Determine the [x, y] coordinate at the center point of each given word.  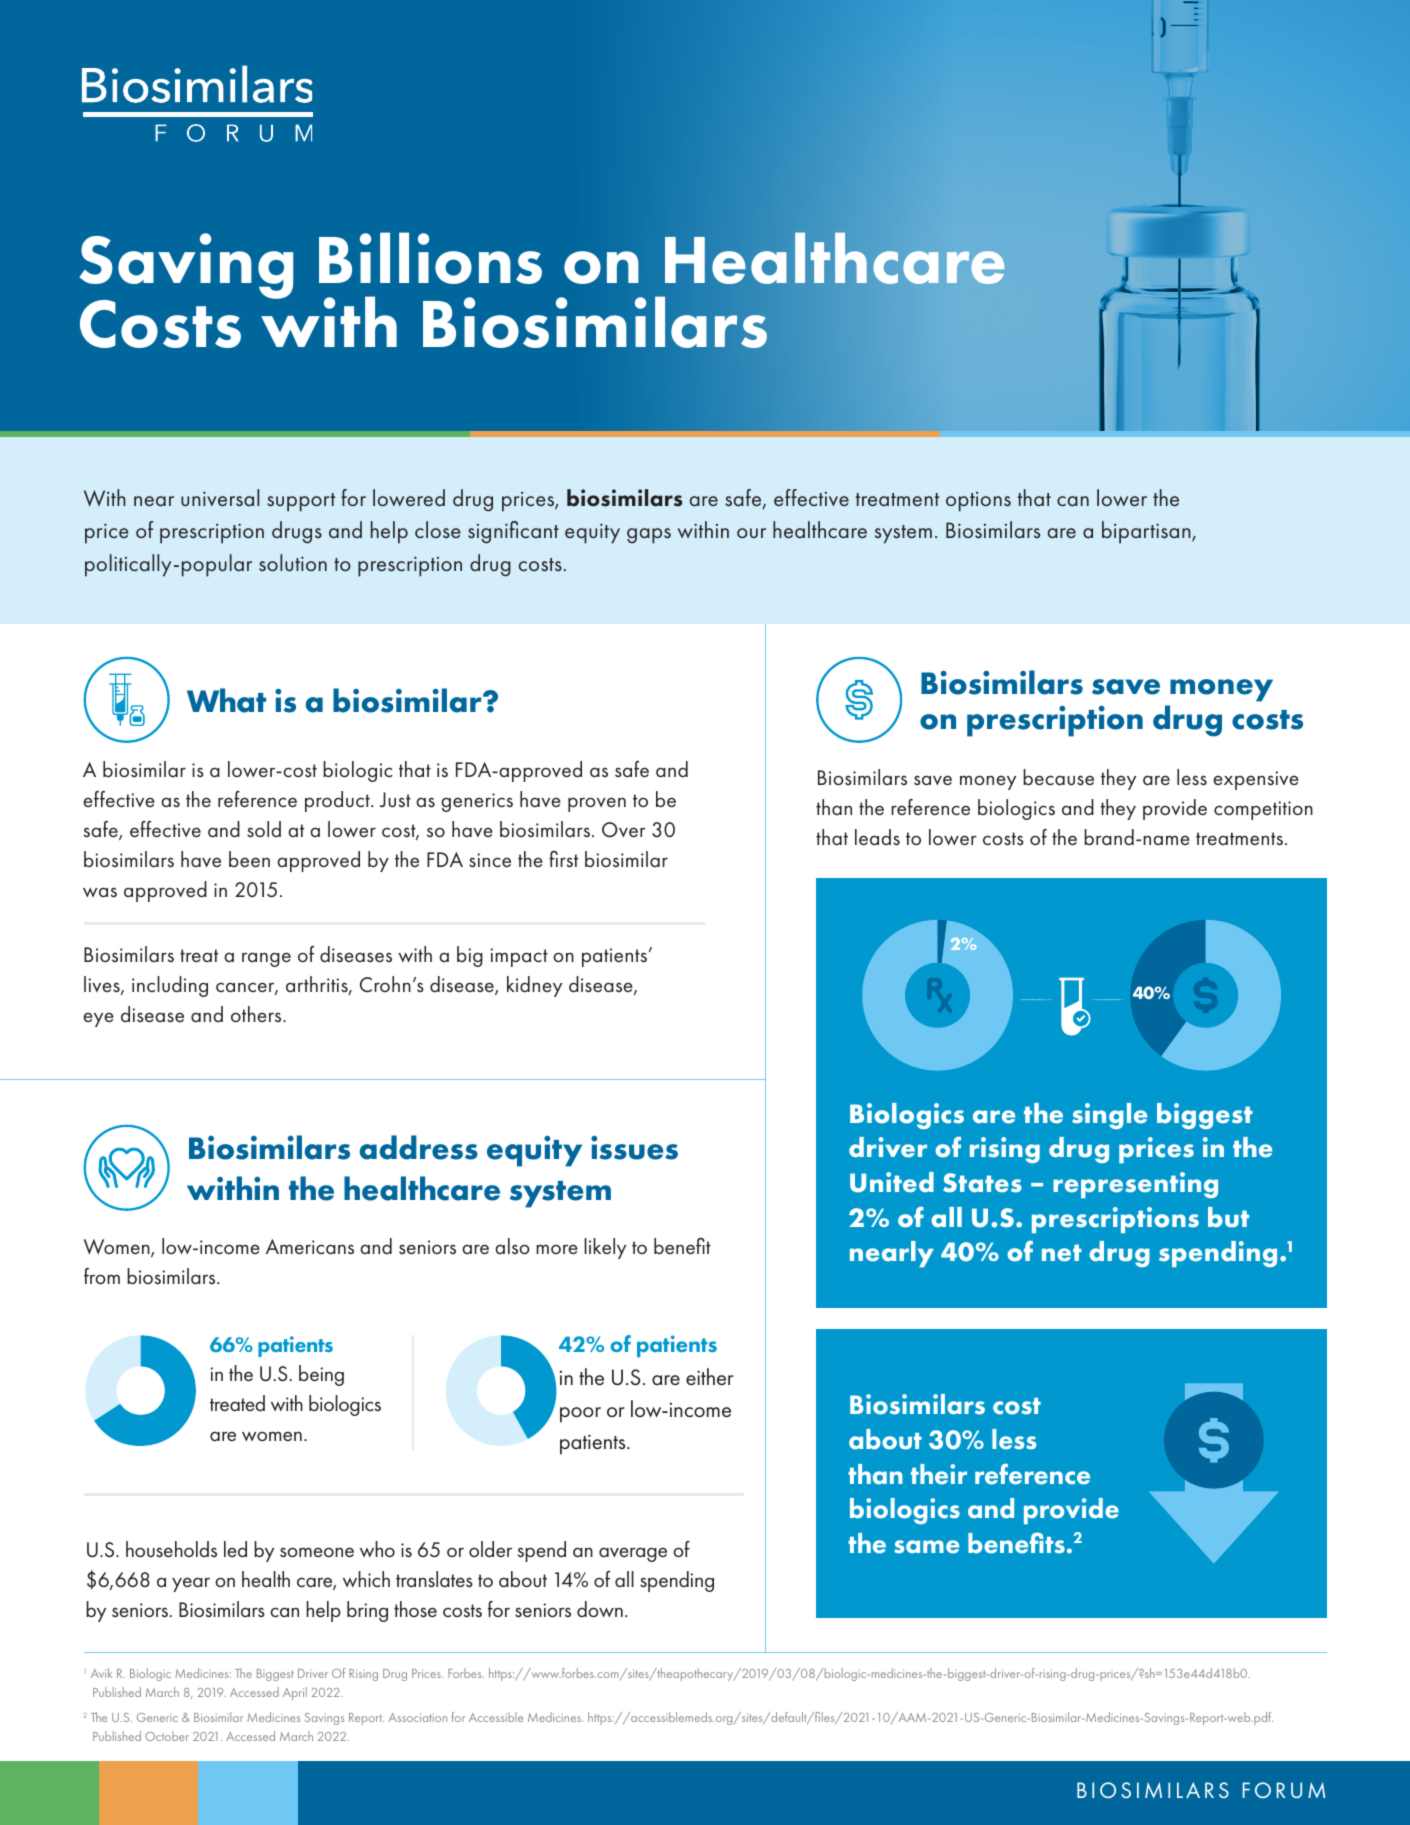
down [600, 1609]
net [1062, 1253]
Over [624, 830]
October [167, 1736]
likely [605, 1248]
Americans [310, 1247]
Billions [430, 258]
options [978, 502]
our [751, 533]
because [1058, 777]
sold [264, 829]
